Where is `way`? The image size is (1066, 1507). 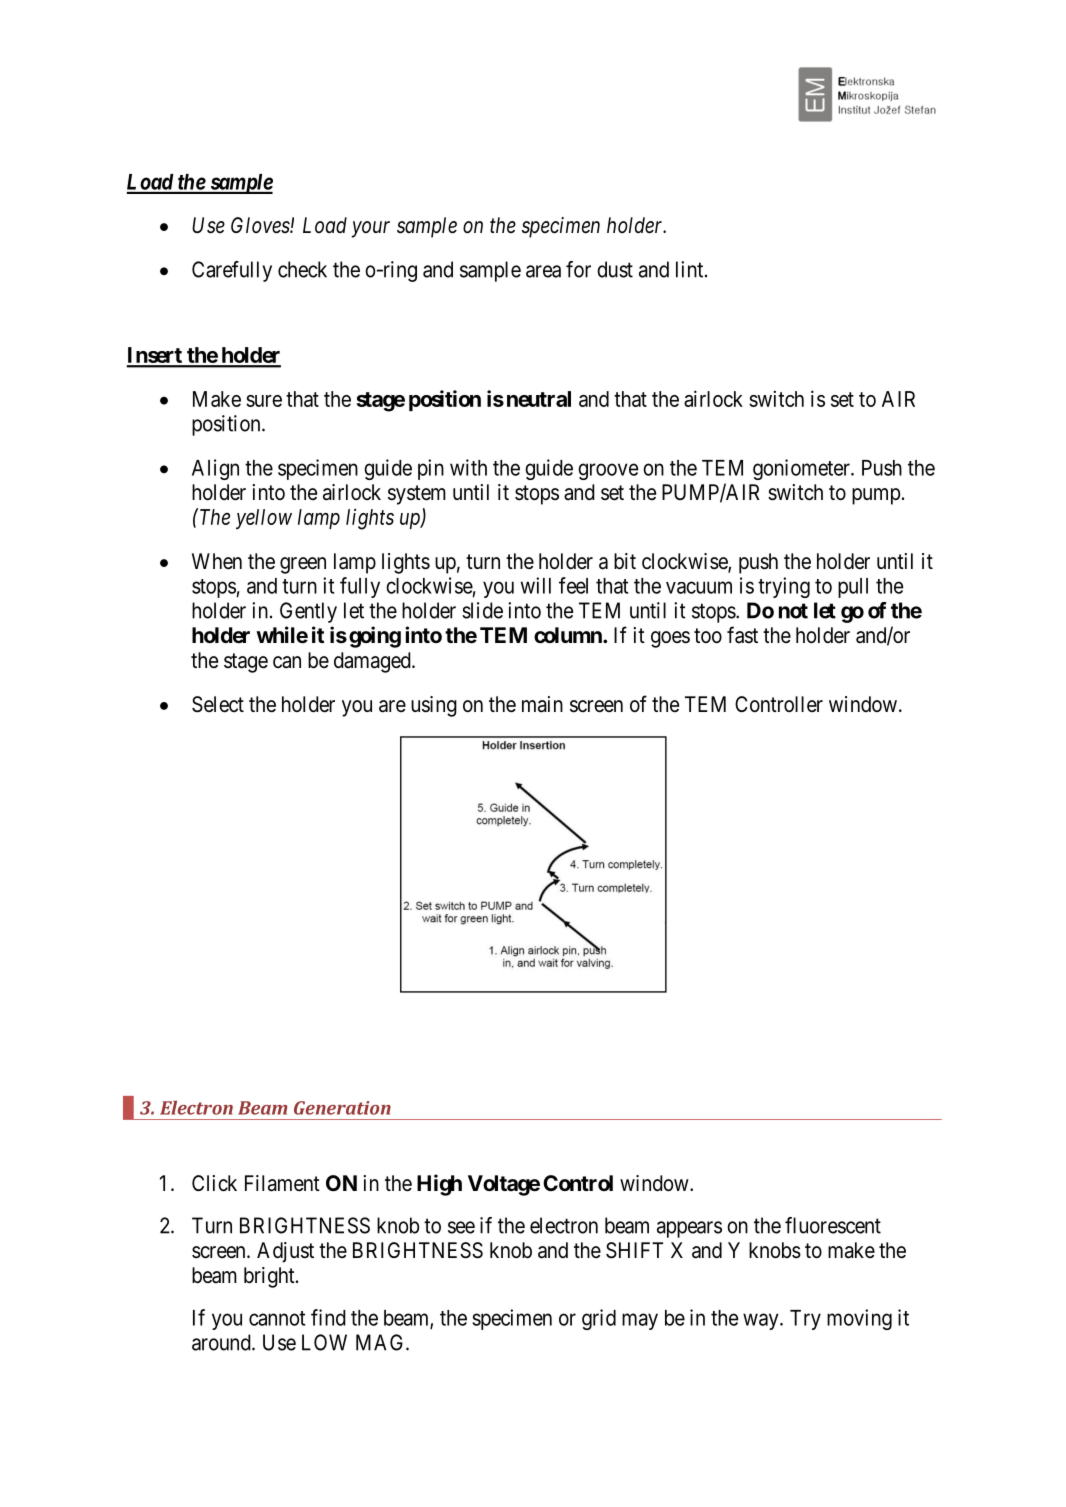 way is located at coordinates (762, 1321).
